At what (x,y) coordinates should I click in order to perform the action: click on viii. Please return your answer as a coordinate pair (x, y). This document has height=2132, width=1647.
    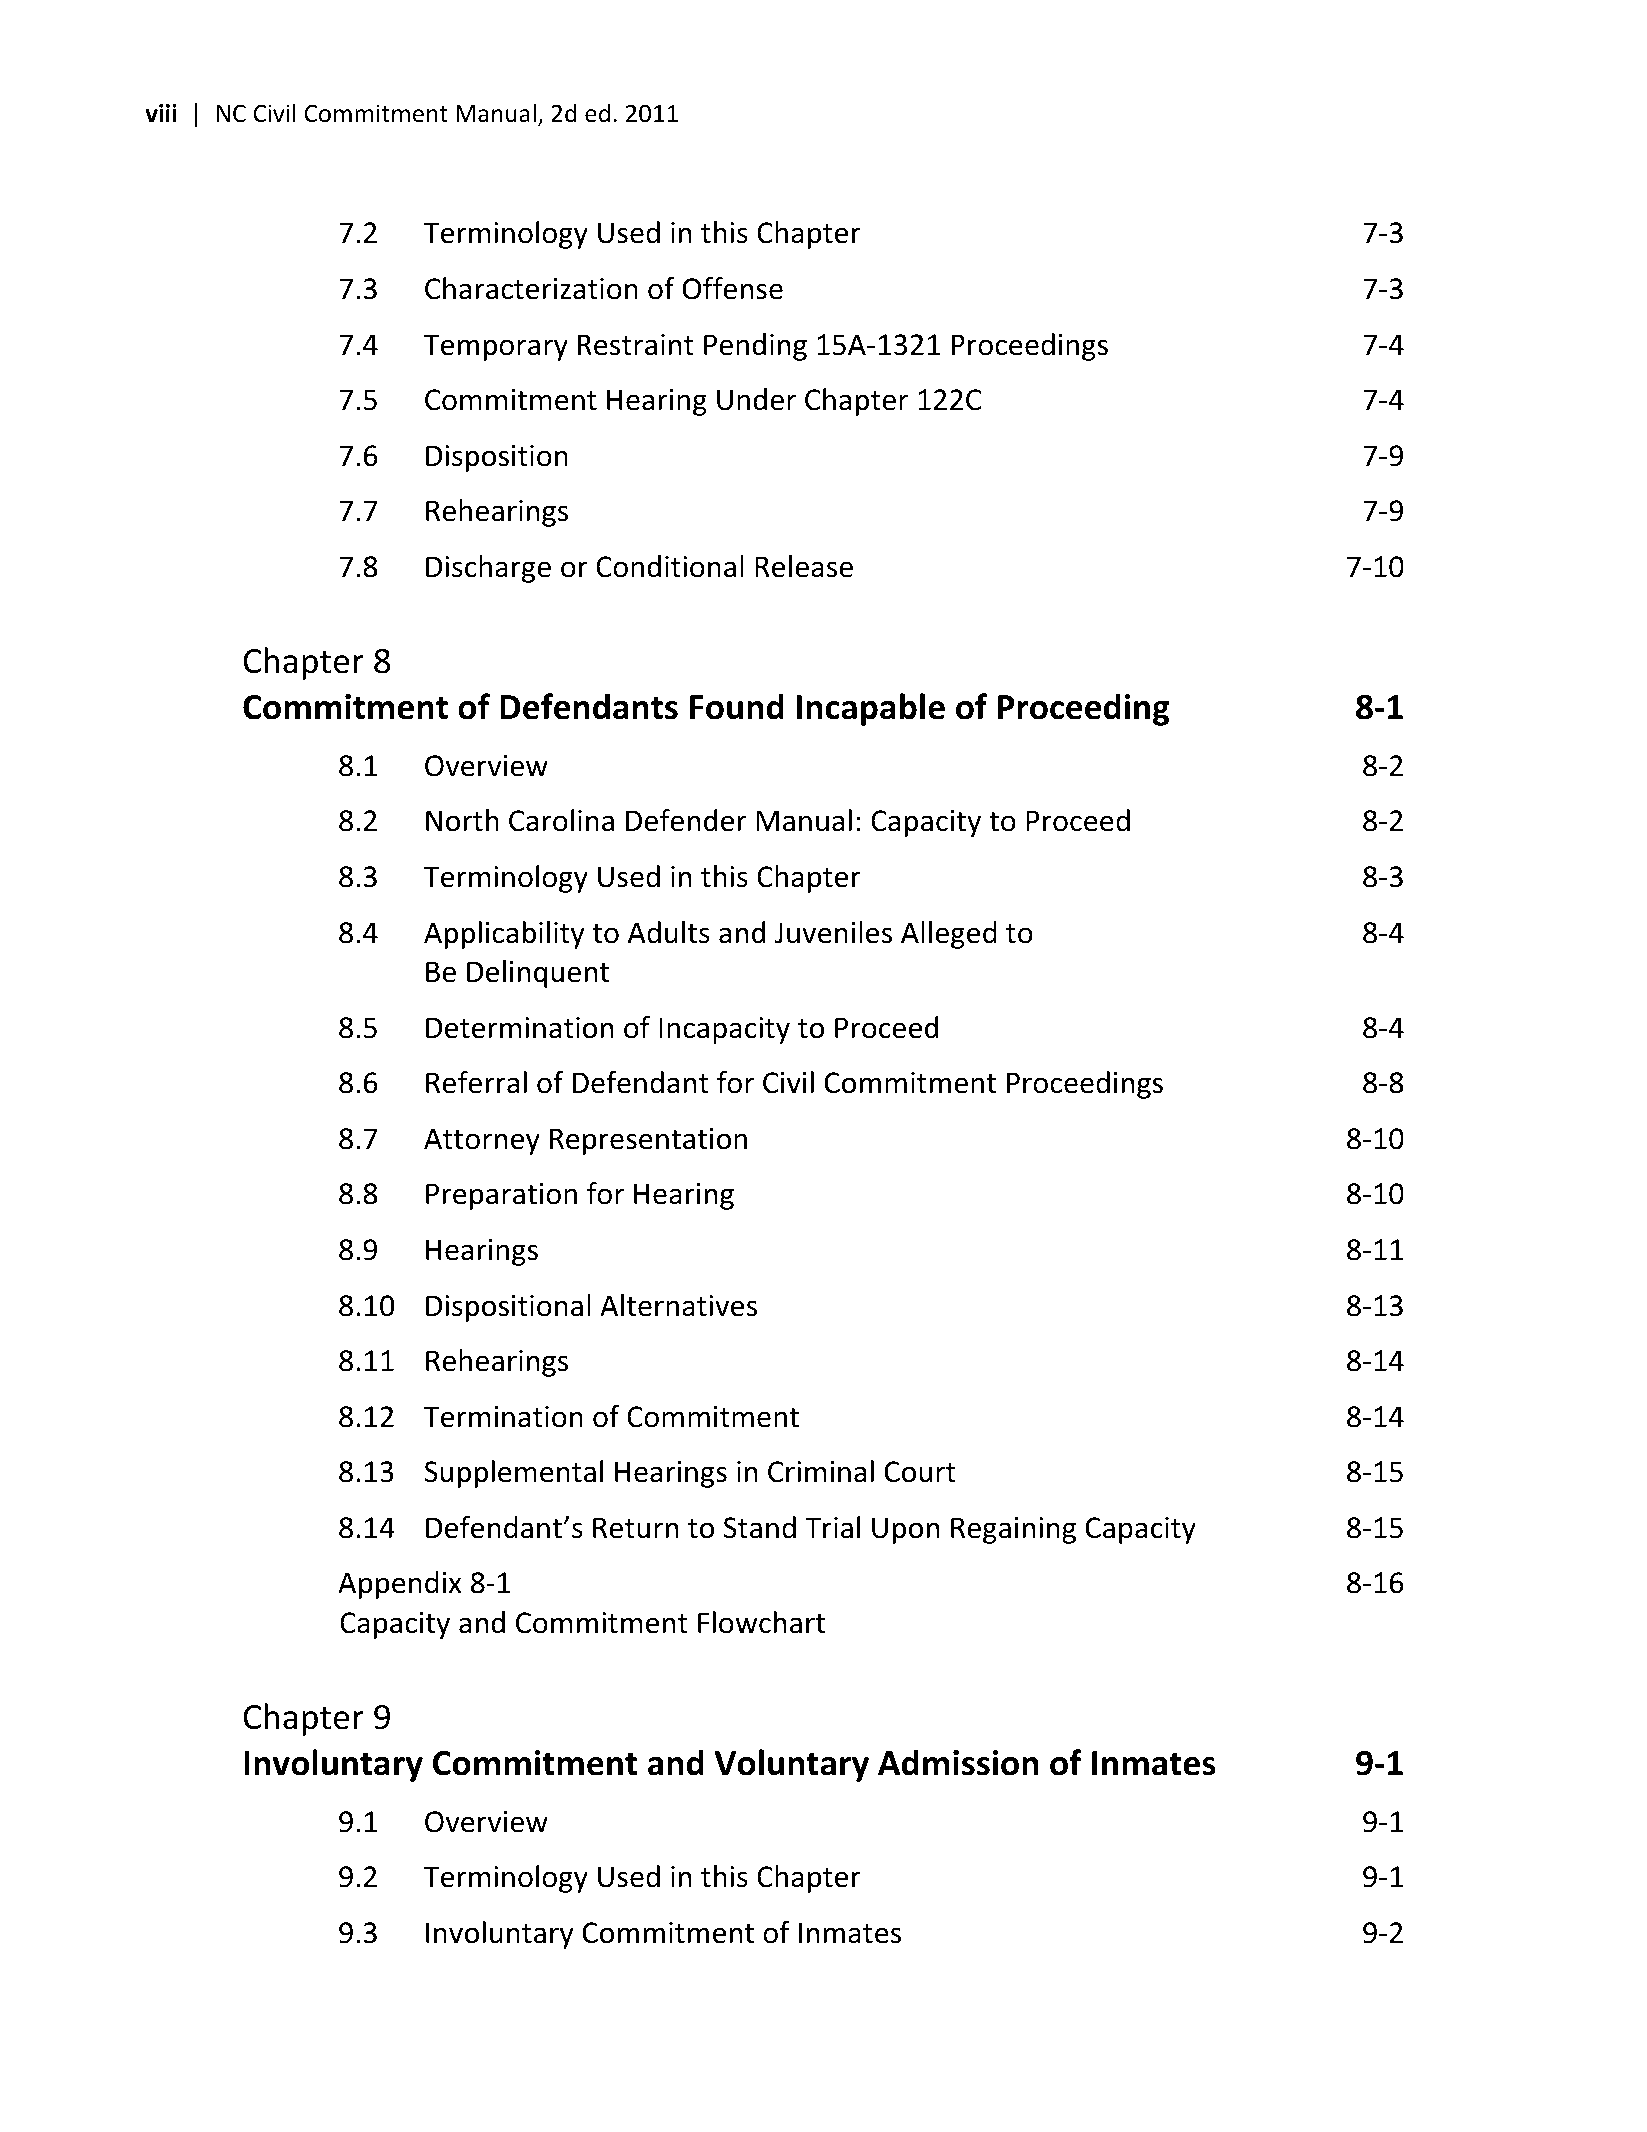
    Looking at the image, I should click on (161, 113).
